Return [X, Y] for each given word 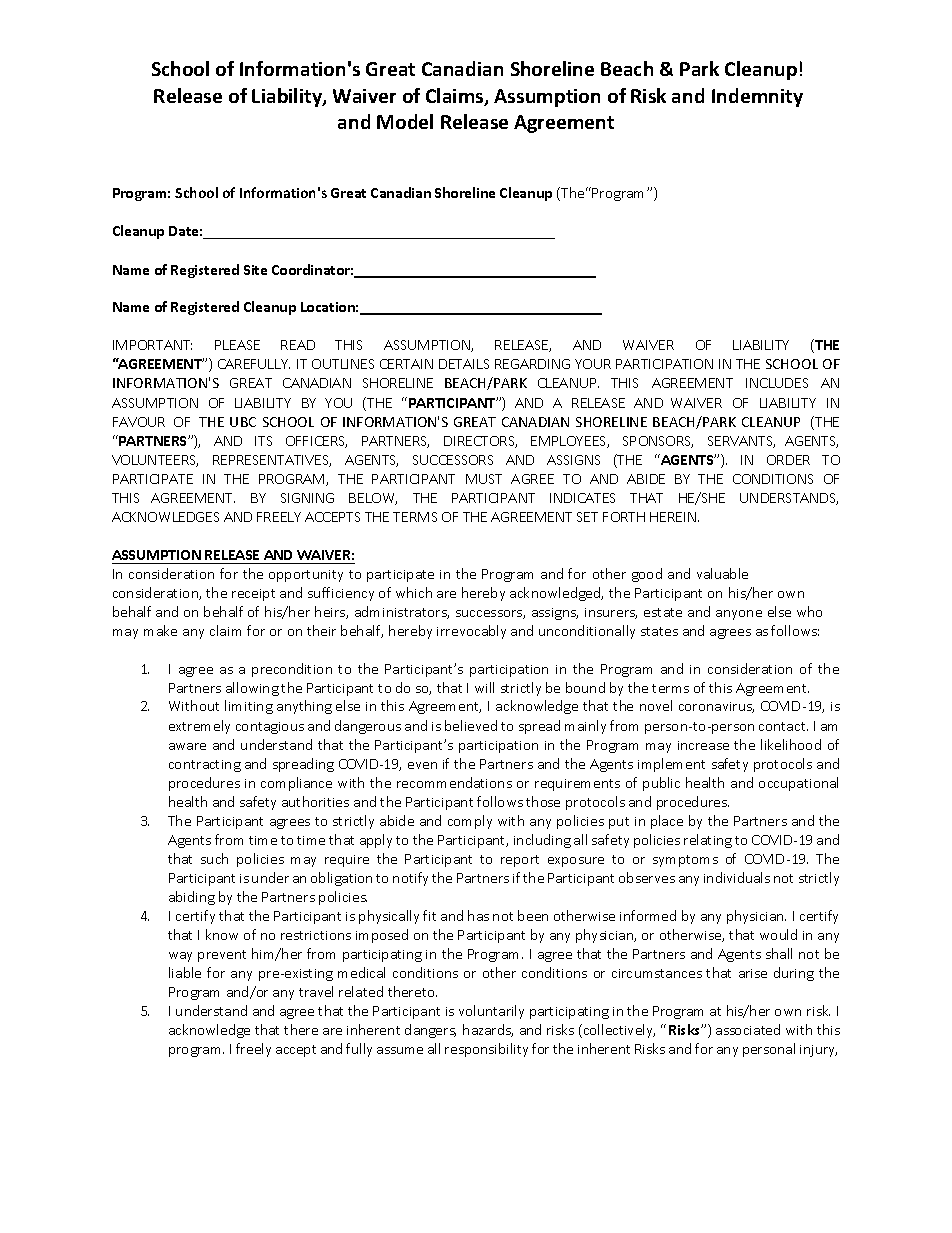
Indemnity [757, 97]
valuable [722, 573]
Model [405, 121]
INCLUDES [777, 383]
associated [748, 1029]
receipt [253, 595]
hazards [488, 1030]
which [414, 592]
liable [185, 972]
